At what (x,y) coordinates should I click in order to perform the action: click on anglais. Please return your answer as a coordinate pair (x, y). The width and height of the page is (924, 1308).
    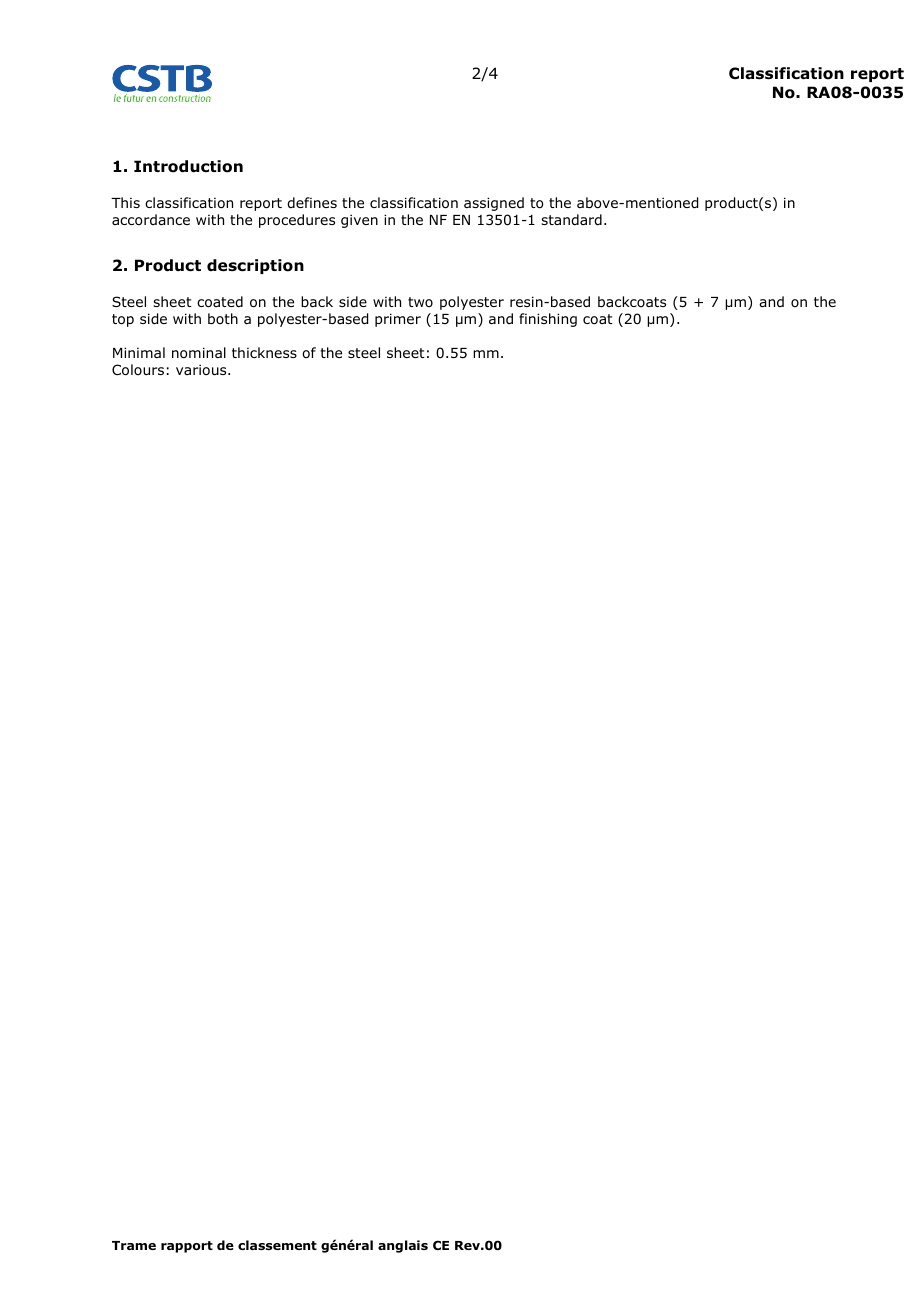
    Looking at the image, I should click on (403, 1246).
